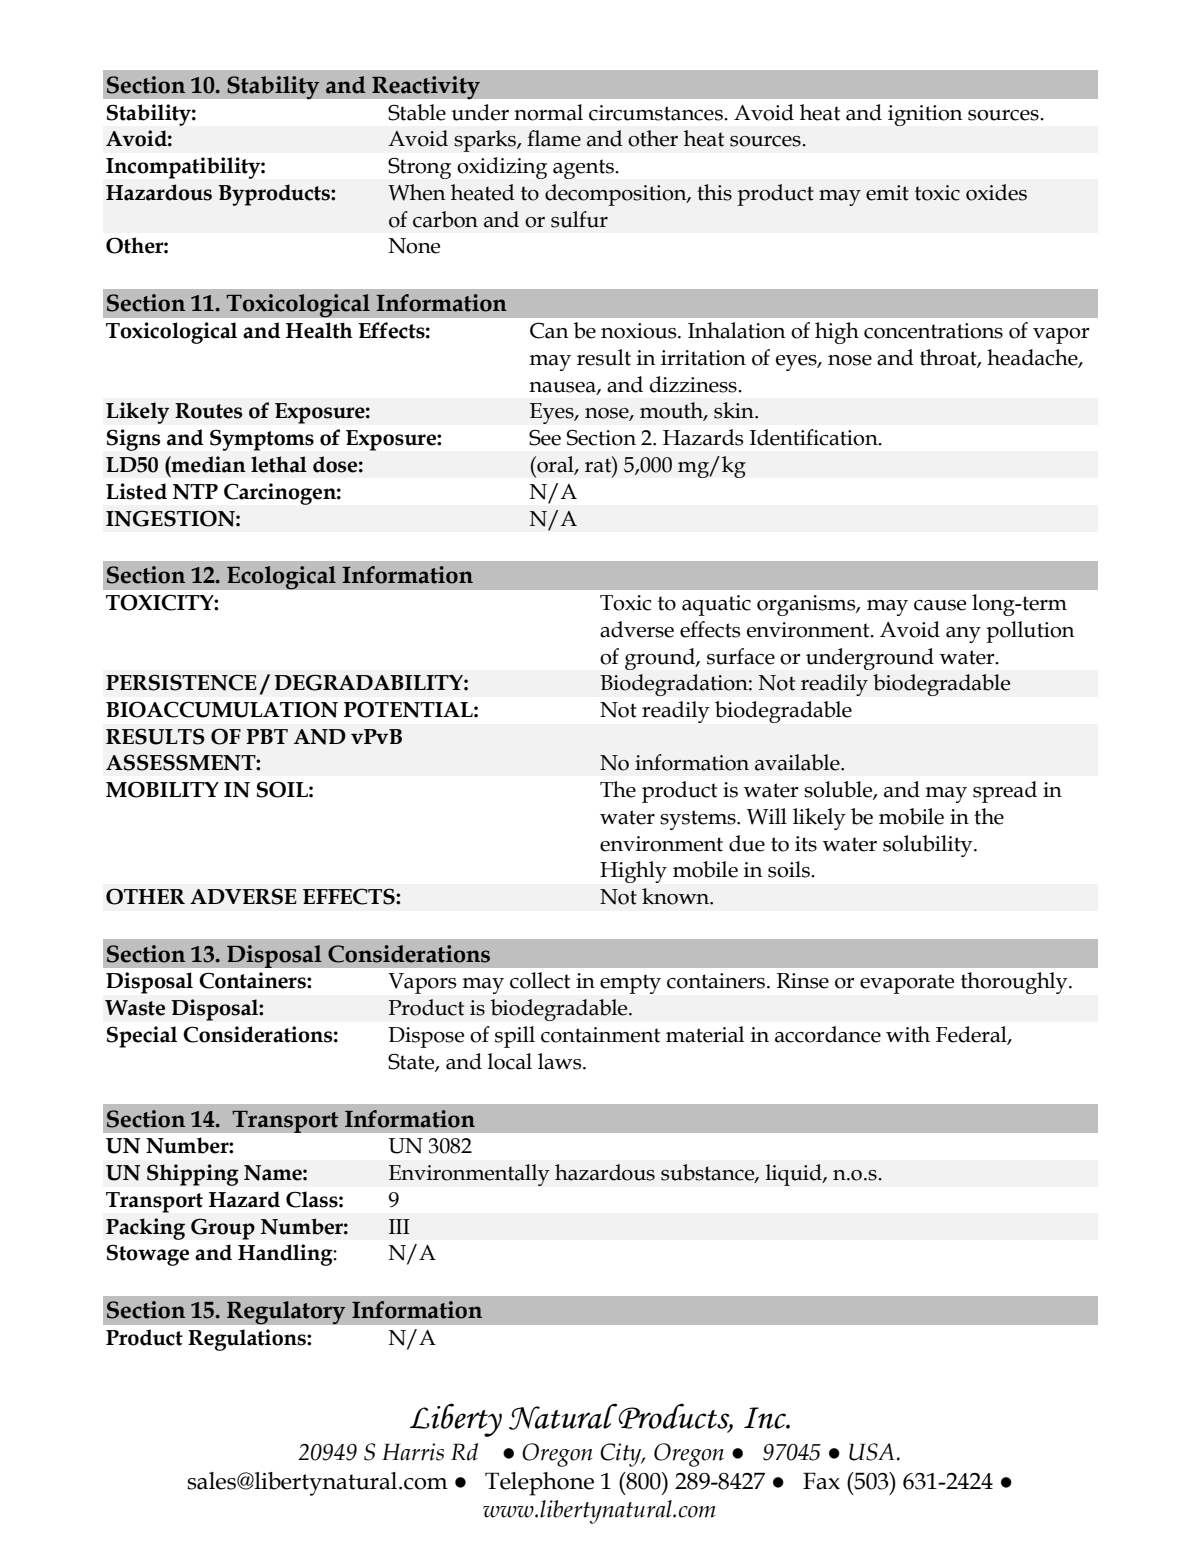  Describe the element at coordinates (908, 1034) in the screenshot. I see `with` at that location.
